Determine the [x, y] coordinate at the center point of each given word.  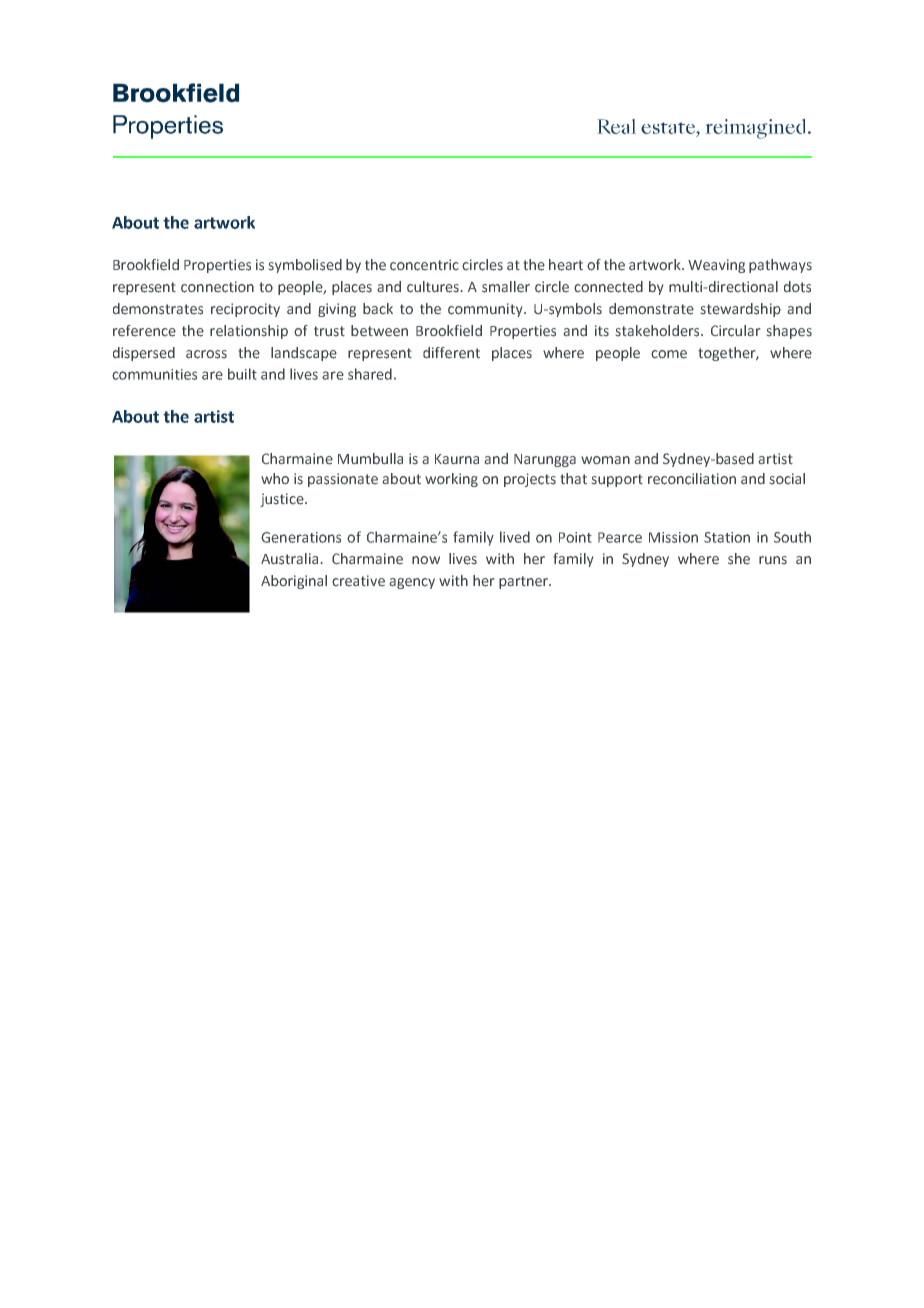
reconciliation [692, 479]
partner [524, 582]
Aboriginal [294, 582]
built [242, 374]
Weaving [716, 266]
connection [217, 287]
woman [605, 460]
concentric [424, 265]
